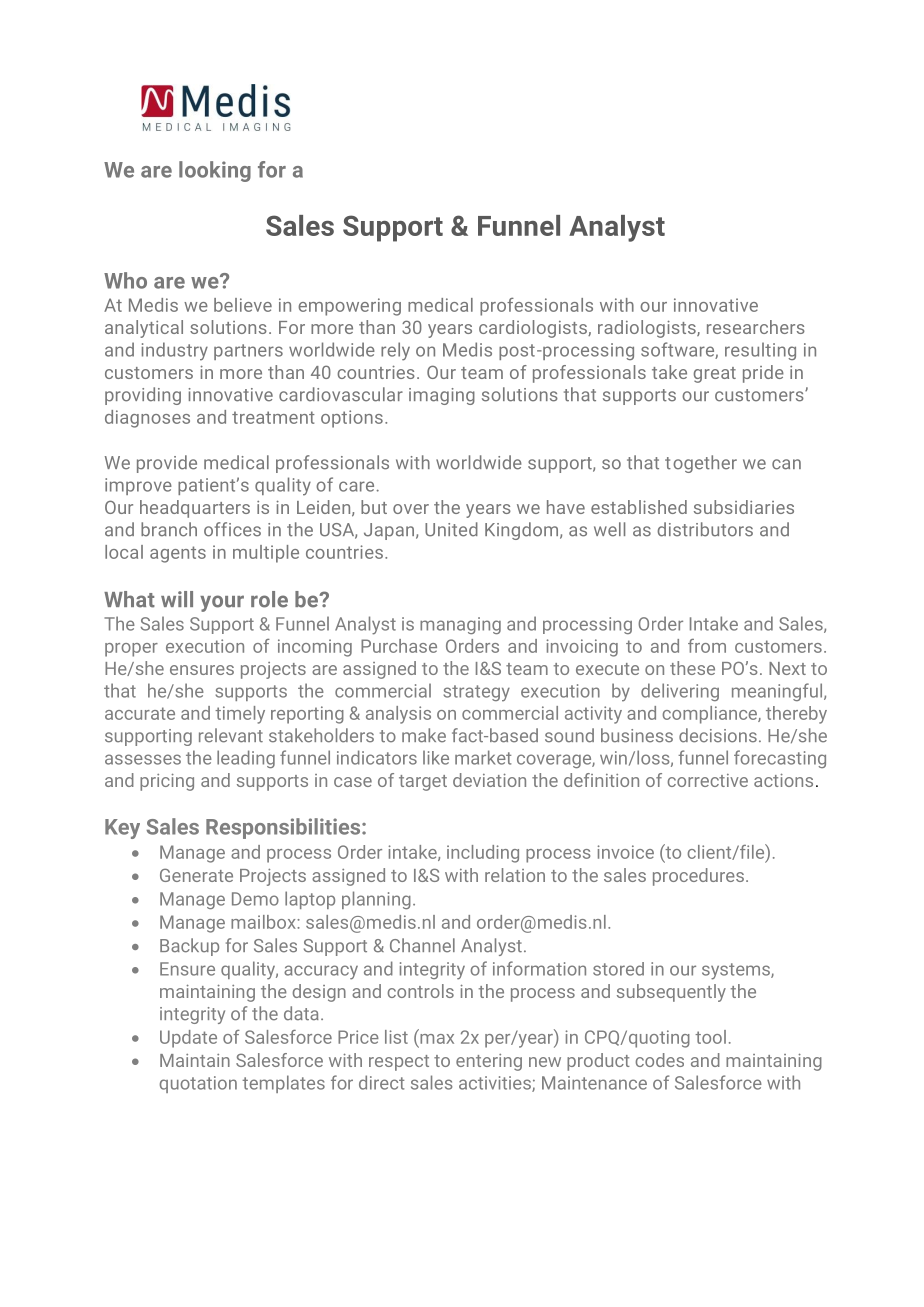  I want to click on entering, so click(489, 1062).
